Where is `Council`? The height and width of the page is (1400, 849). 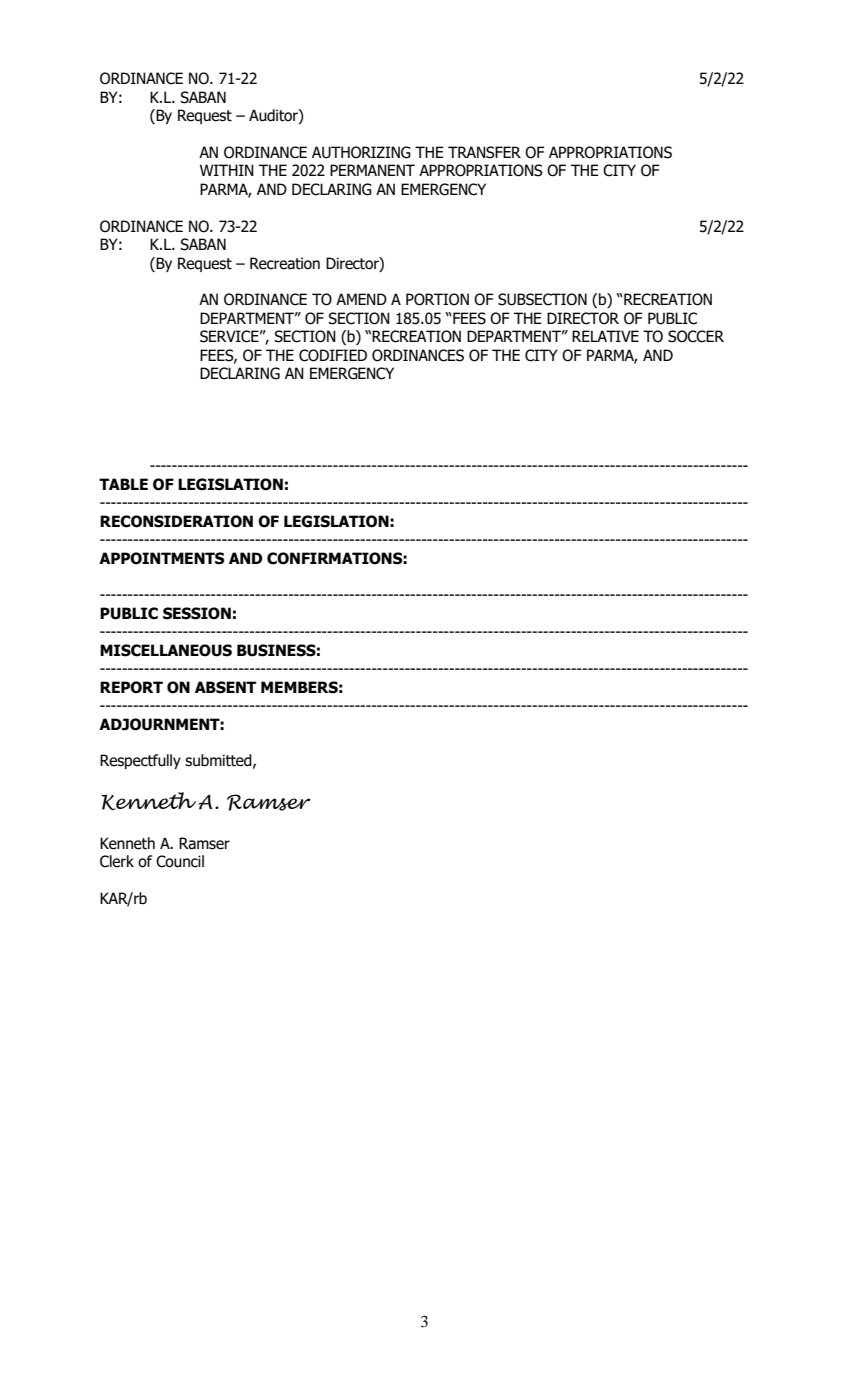
Council is located at coordinates (180, 861).
